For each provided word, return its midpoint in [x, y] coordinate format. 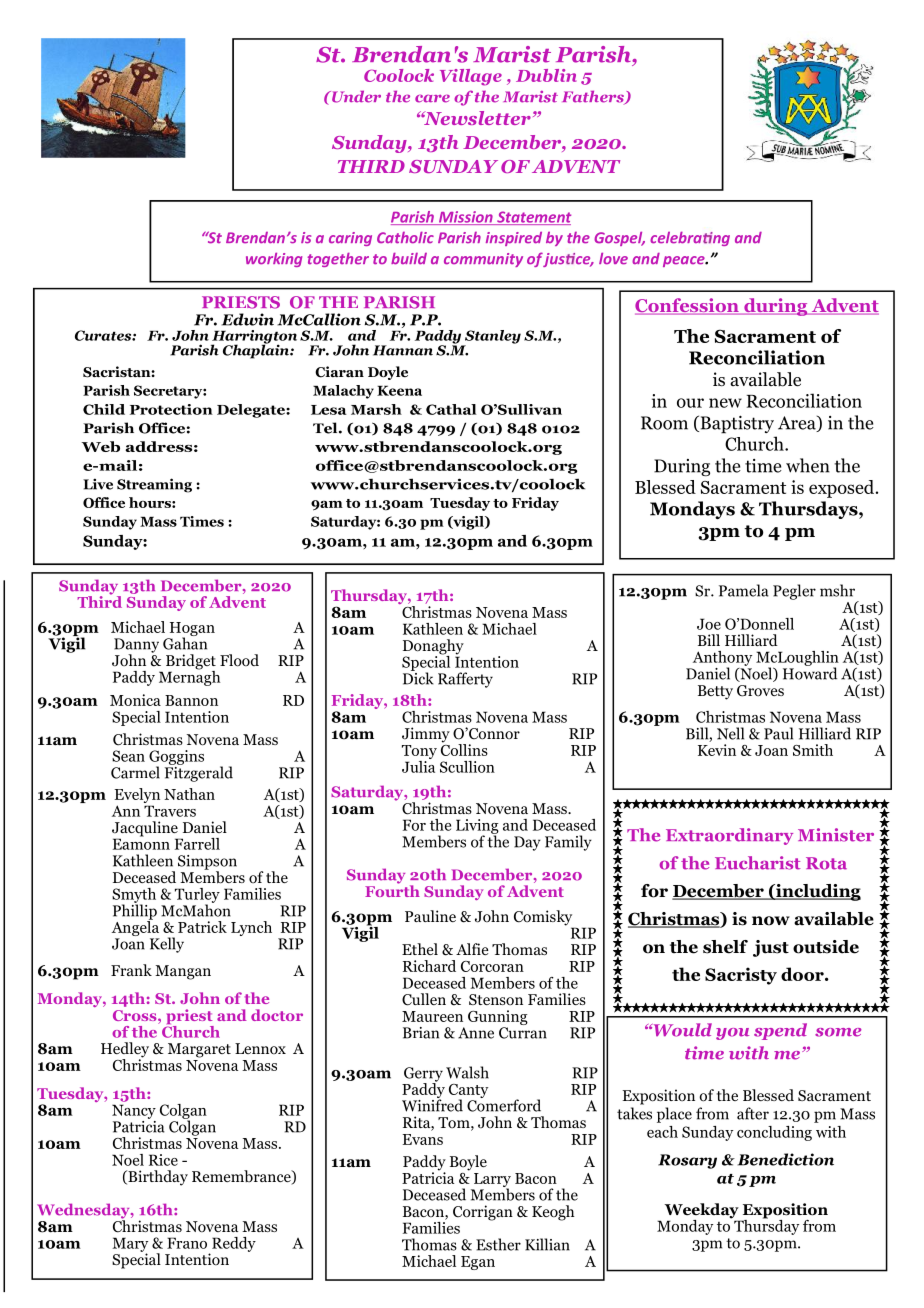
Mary [130, 1245]
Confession [688, 306]
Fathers [594, 97]
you [732, 1034]
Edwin [248, 319]
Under [355, 96]
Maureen [432, 1016]
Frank [131, 970]
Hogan [191, 630]
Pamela [744, 590]
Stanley [492, 338]
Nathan [189, 794]
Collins [464, 748]
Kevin [717, 750]
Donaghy [433, 648]
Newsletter [476, 118]
